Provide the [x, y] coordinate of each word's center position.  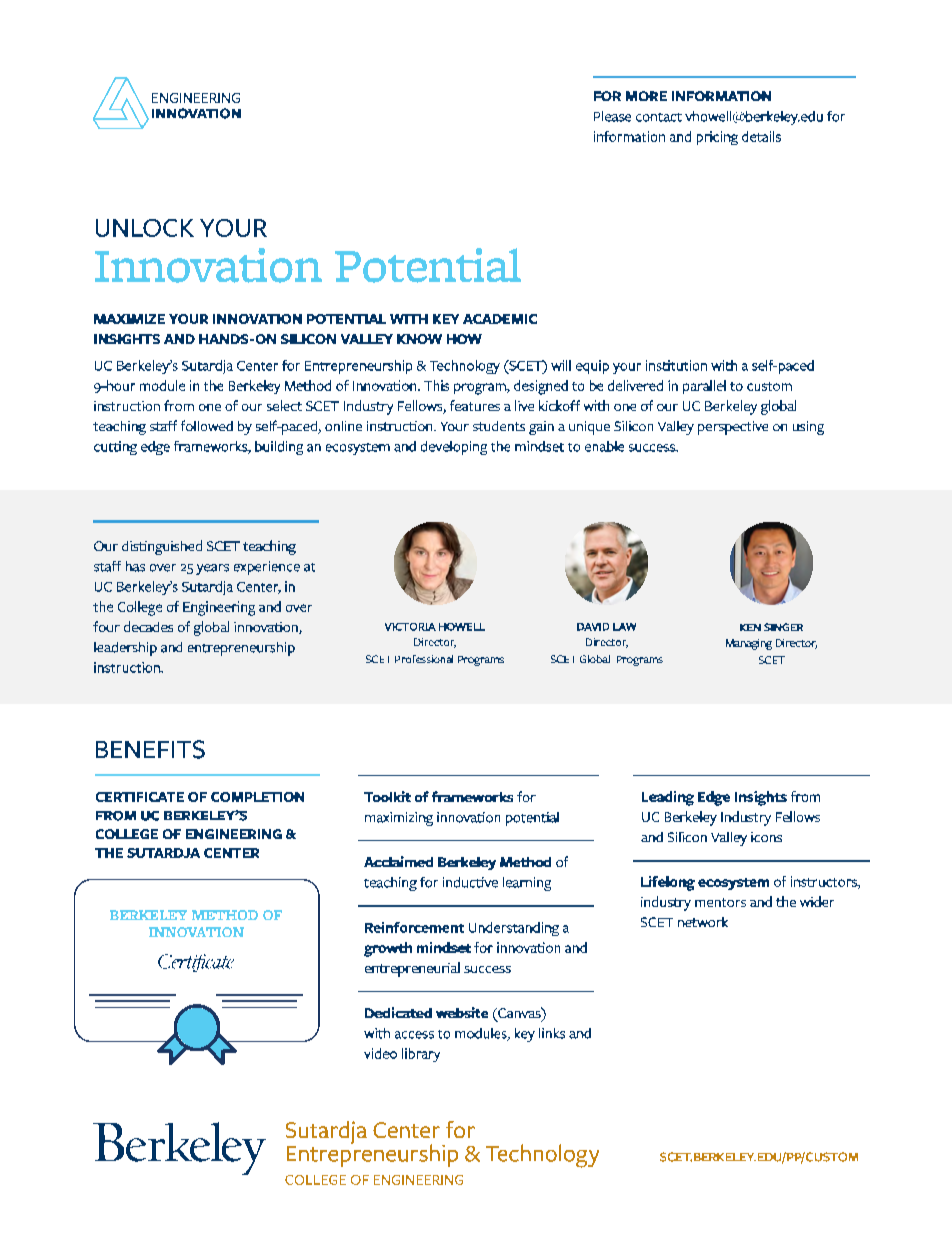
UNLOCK [145, 228]
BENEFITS [150, 749]
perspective [733, 428]
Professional [424, 659]
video [380, 1053]
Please [612, 116]
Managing [749, 644]
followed [207, 425]
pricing [717, 138]
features [475, 405]
